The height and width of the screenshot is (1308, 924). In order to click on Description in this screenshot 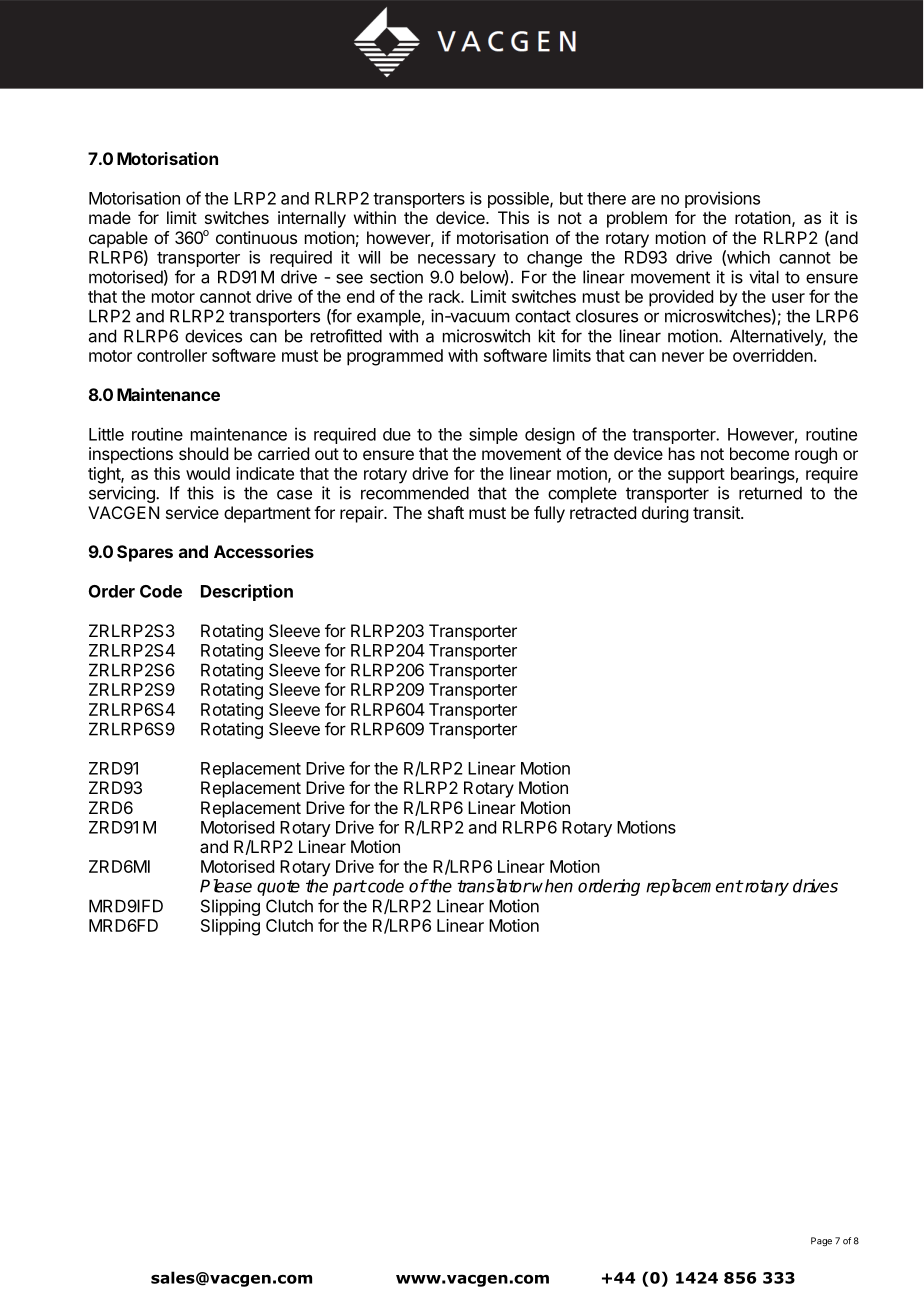, I will do `click(247, 592)`.
